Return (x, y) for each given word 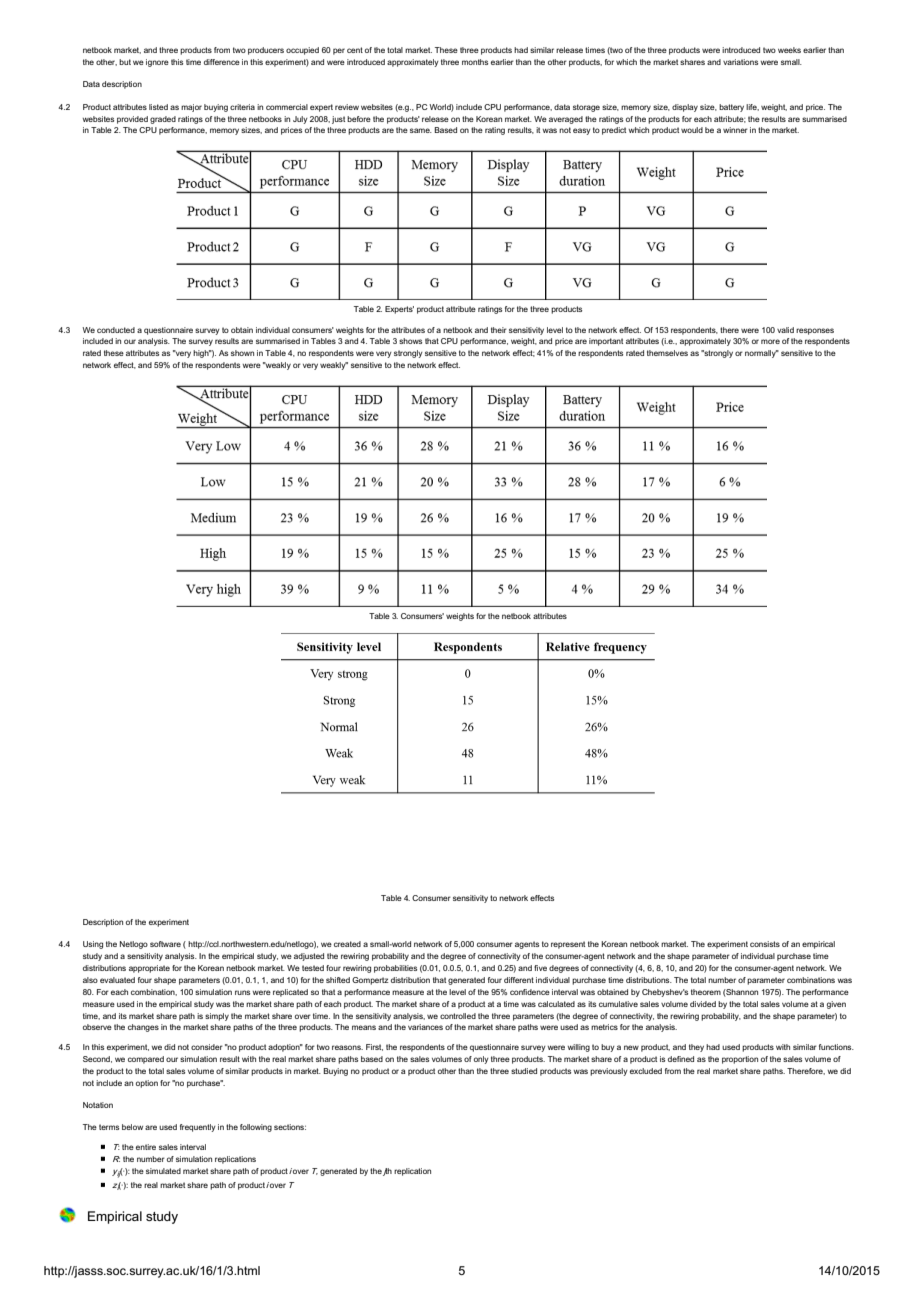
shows (410, 341)
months (475, 62)
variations (740, 62)
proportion (740, 1060)
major (191, 108)
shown (242, 353)
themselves (667, 353)
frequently (198, 1128)
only (481, 1060)
